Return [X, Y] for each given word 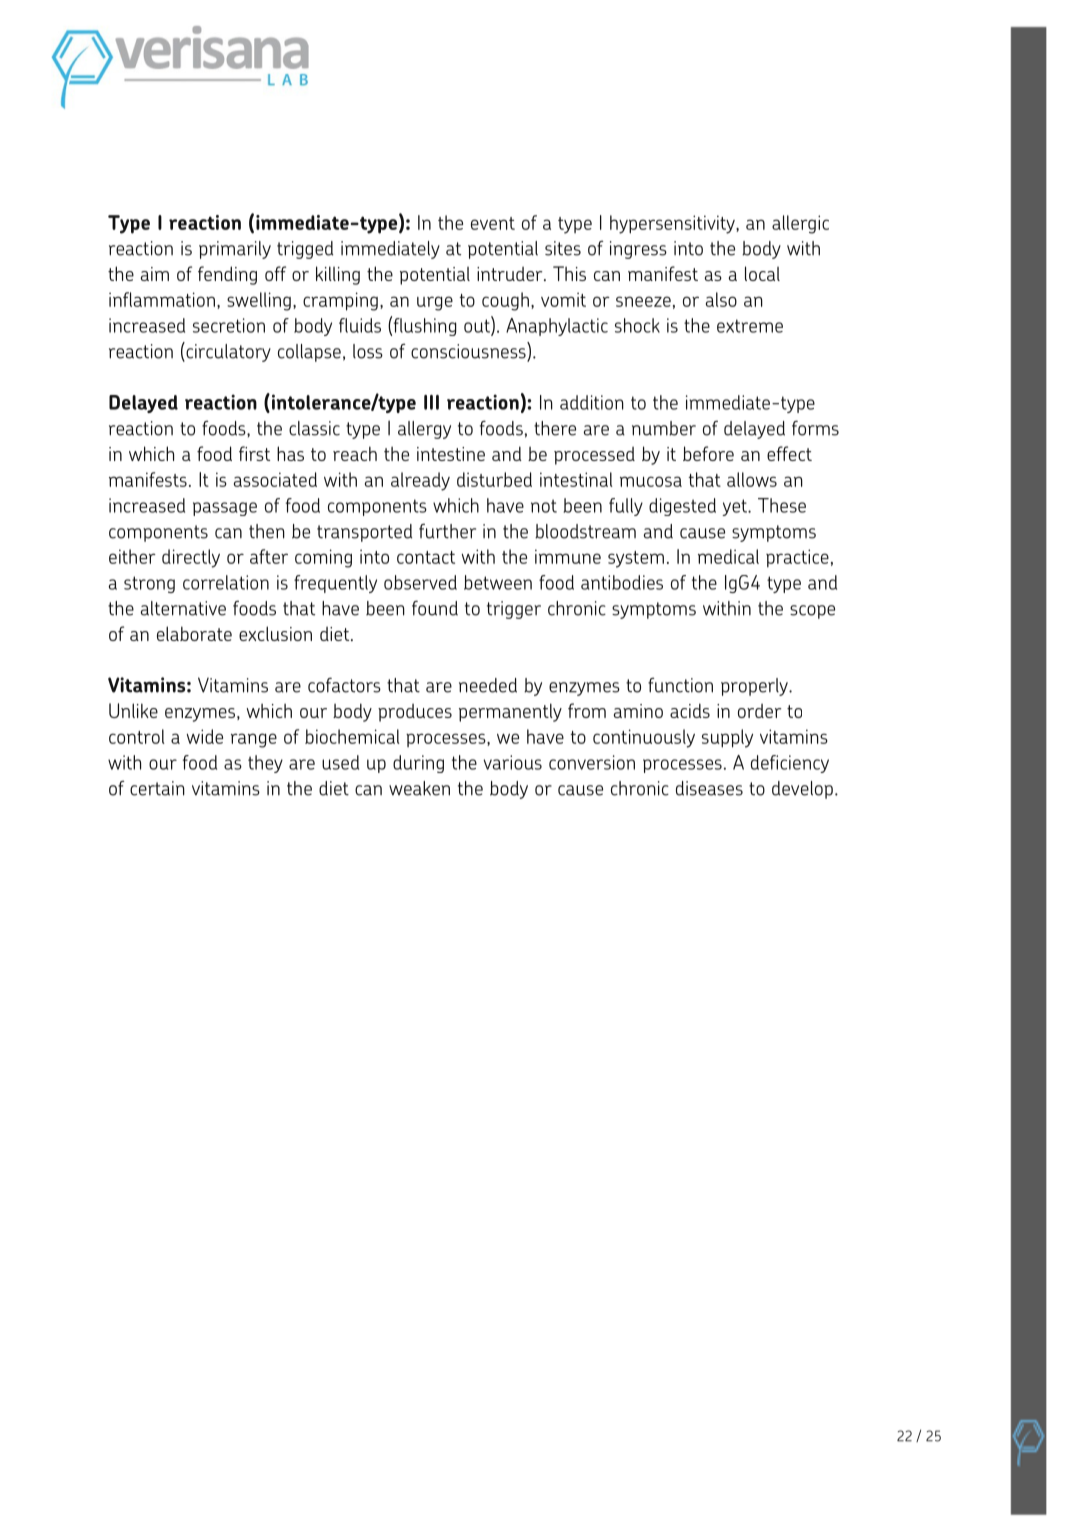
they [265, 764]
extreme [750, 326]
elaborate [194, 633]
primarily [235, 250]
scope [812, 612]
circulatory [227, 352]
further [447, 531]
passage [225, 509]
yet [736, 507]
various [512, 762]
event [493, 223]
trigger [514, 610]
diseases [709, 788]
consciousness [469, 351]
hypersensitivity [673, 224]
